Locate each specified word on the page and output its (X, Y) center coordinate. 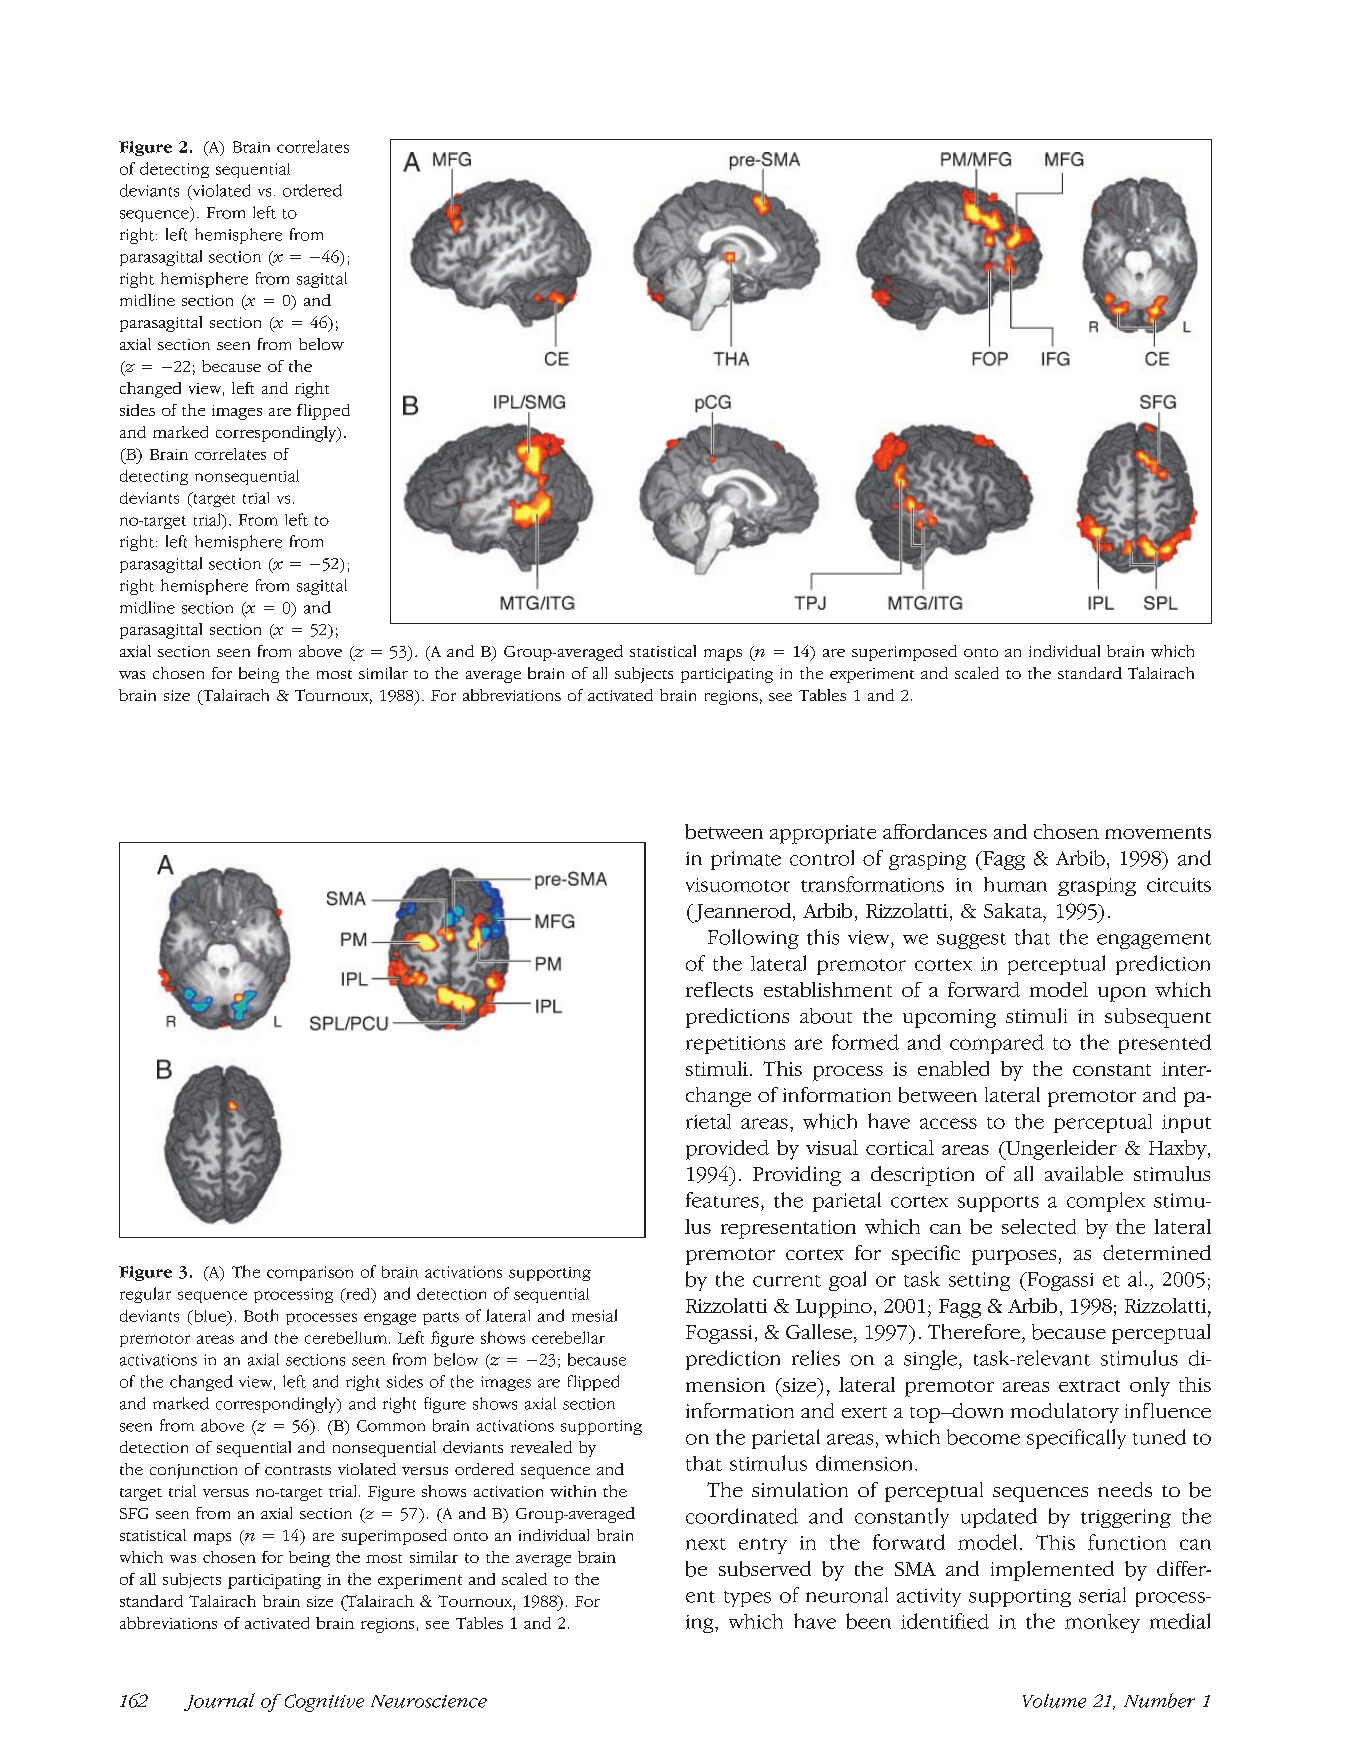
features (722, 1200)
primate (746, 860)
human (1015, 884)
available (1084, 1174)
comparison (310, 1273)
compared (997, 1044)
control (822, 858)
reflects (719, 989)
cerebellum (346, 1337)
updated (999, 1518)
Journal (219, 1702)
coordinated (742, 1516)
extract (1089, 1386)
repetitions (735, 1045)
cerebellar (568, 1337)
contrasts (298, 1470)
